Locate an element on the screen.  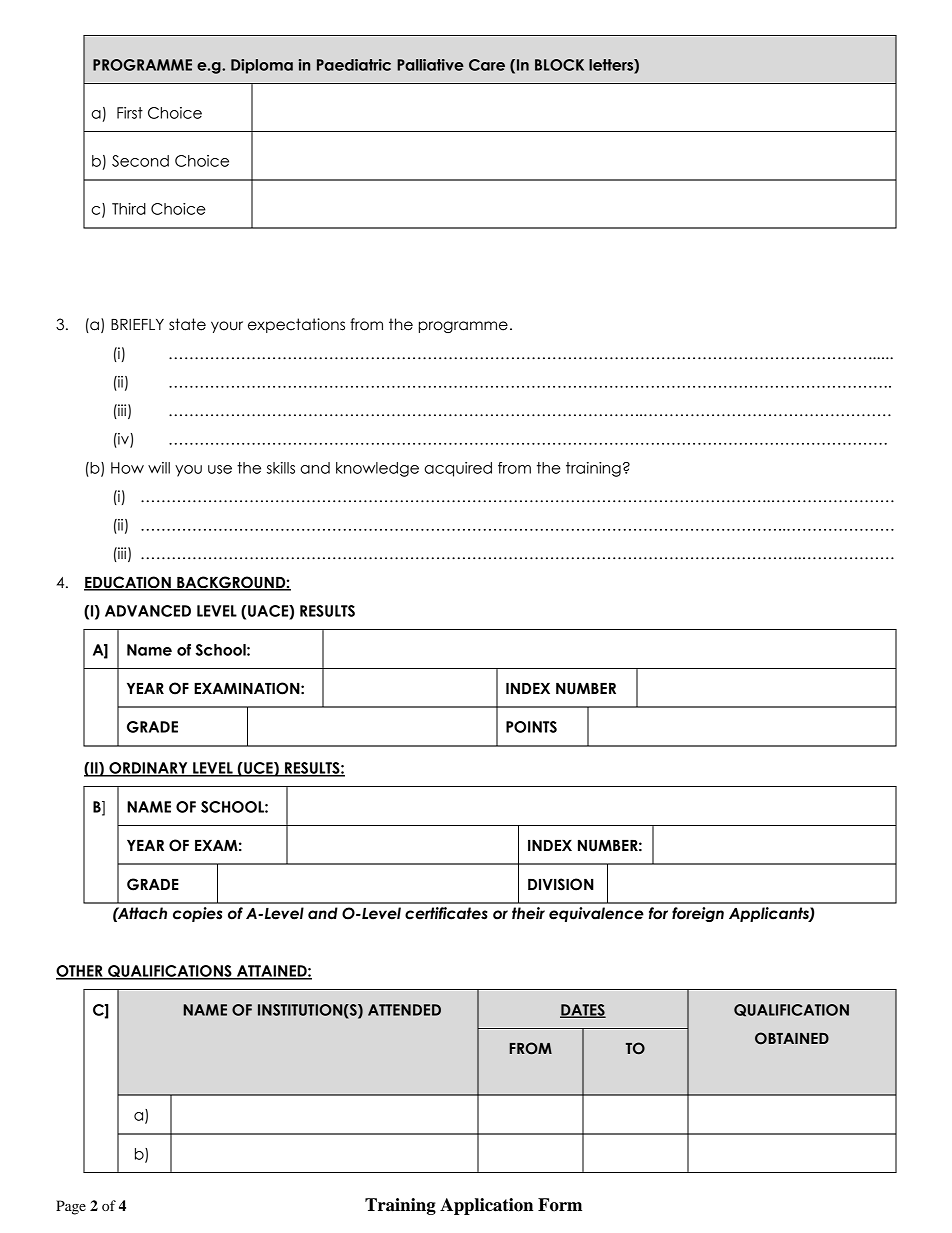
certificates is located at coordinates (446, 913).
